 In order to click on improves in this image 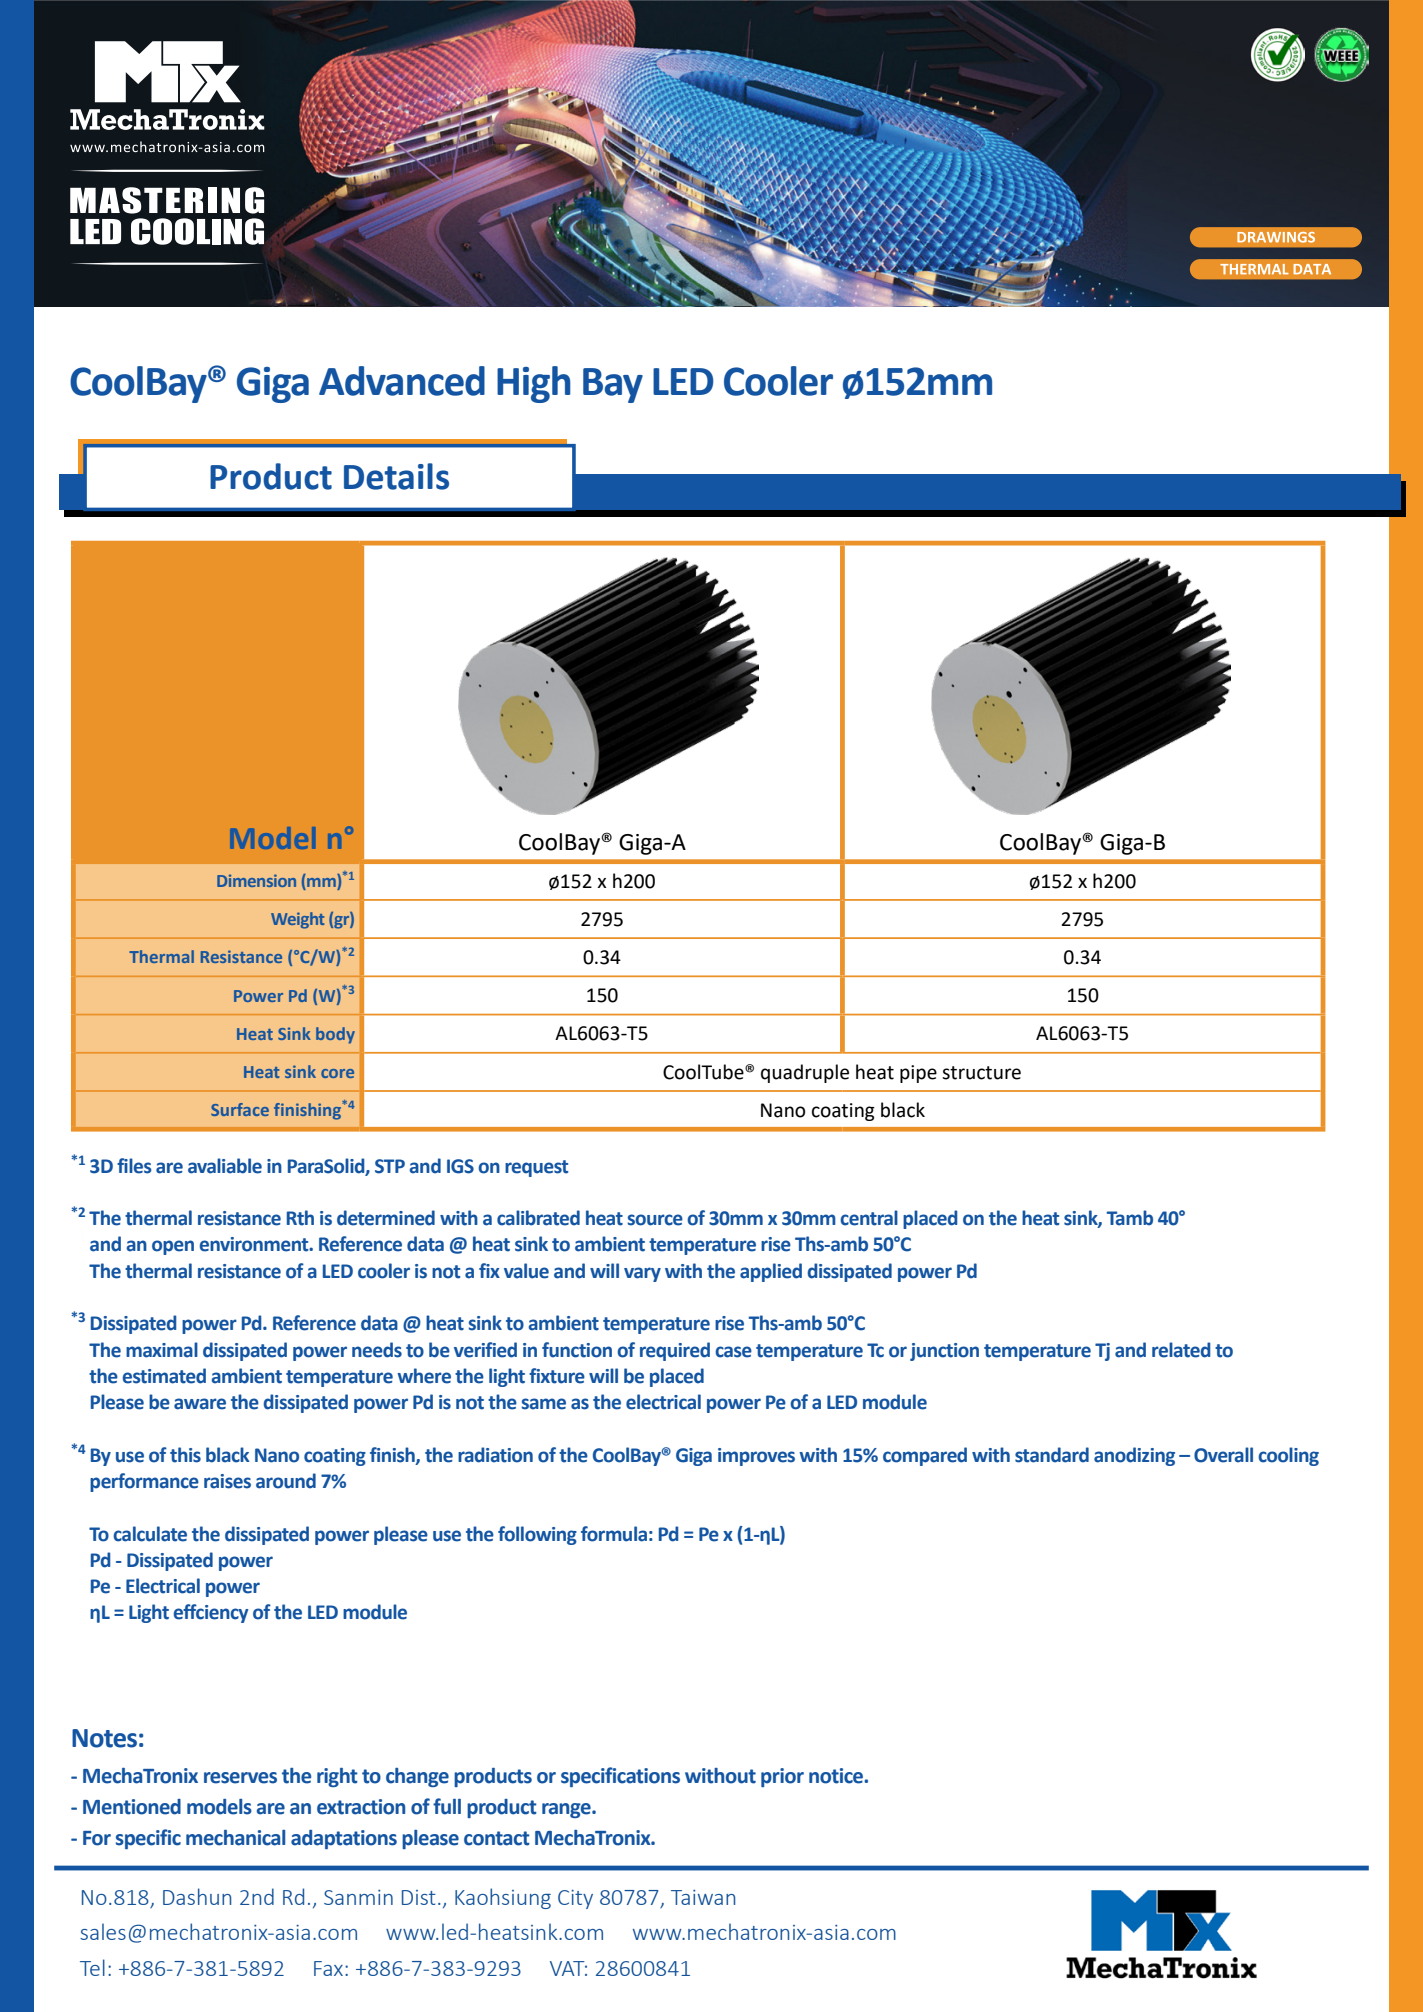, I will do `click(756, 1457)`.
